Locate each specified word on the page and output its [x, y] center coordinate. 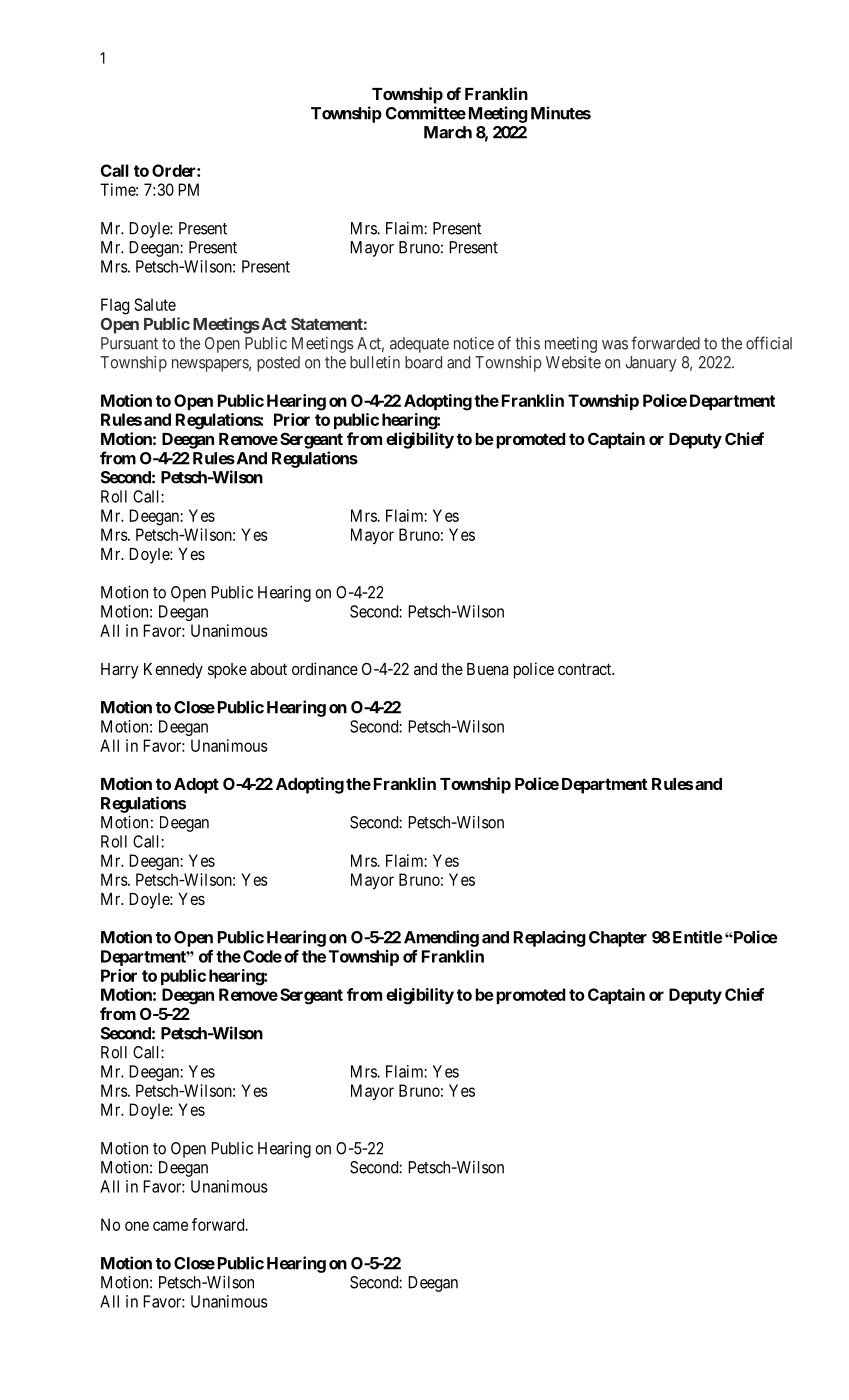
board [423, 362]
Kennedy [173, 671]
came [170, 1226]
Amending [441, 938]
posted [278, 364]
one [137, 1226]
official [769, 343]
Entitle [698, 937]
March [448, 132]
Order [175, 170]
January [650, 364]
